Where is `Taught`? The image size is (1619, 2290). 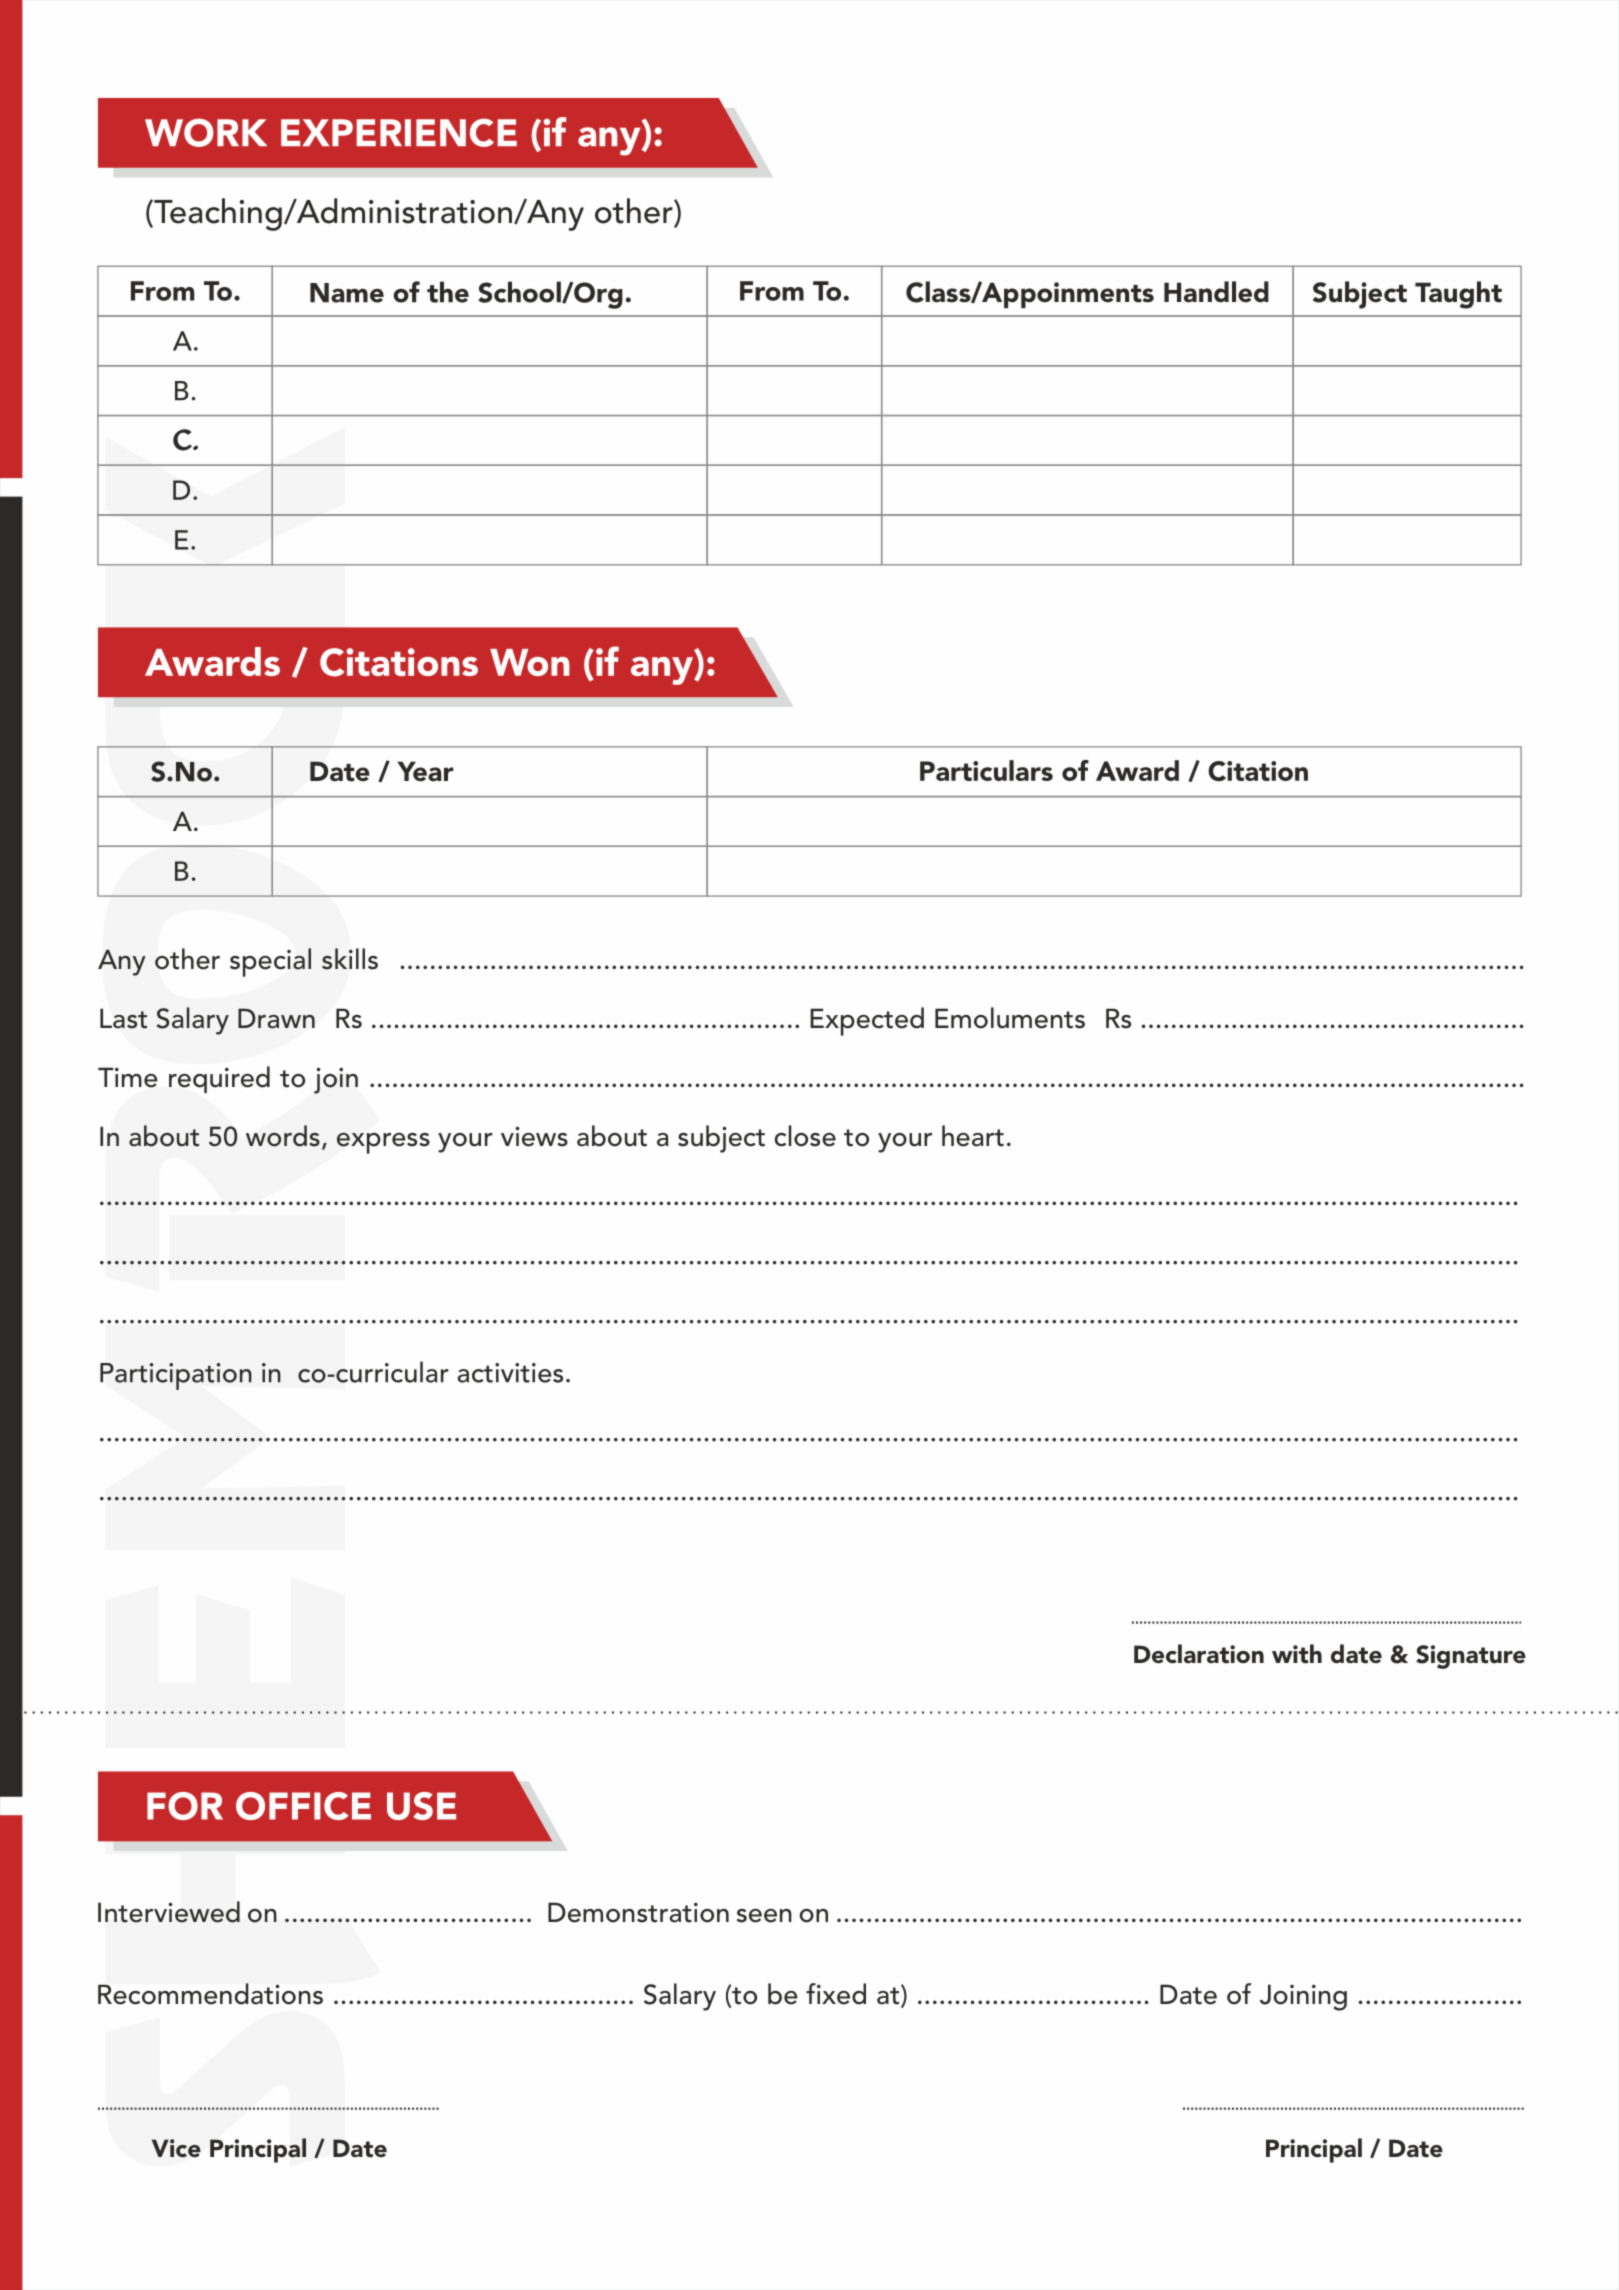
Taught is located at coordinates (1458, 295).
